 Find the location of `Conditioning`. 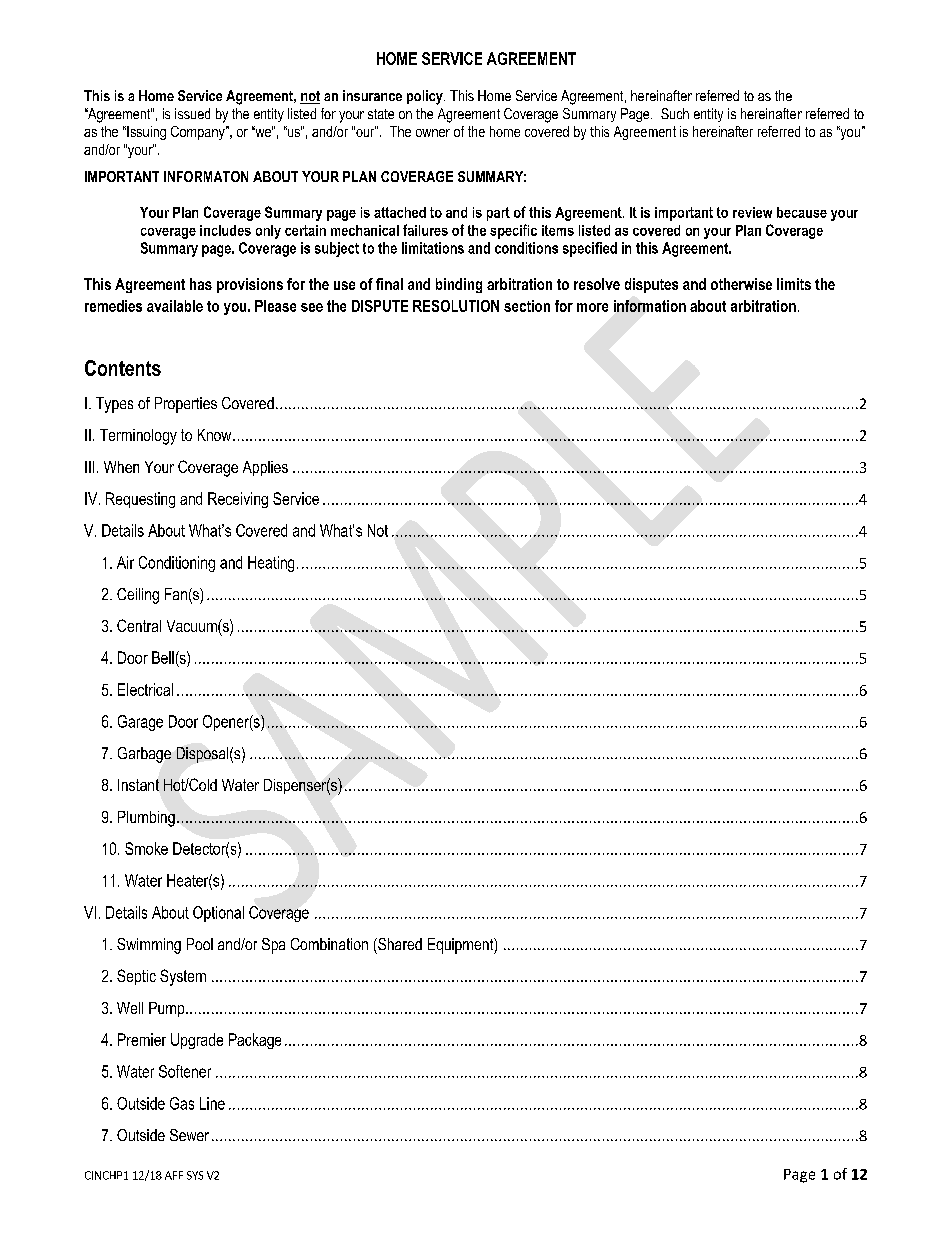

Conditioning is located at coordinates (177, 564).
